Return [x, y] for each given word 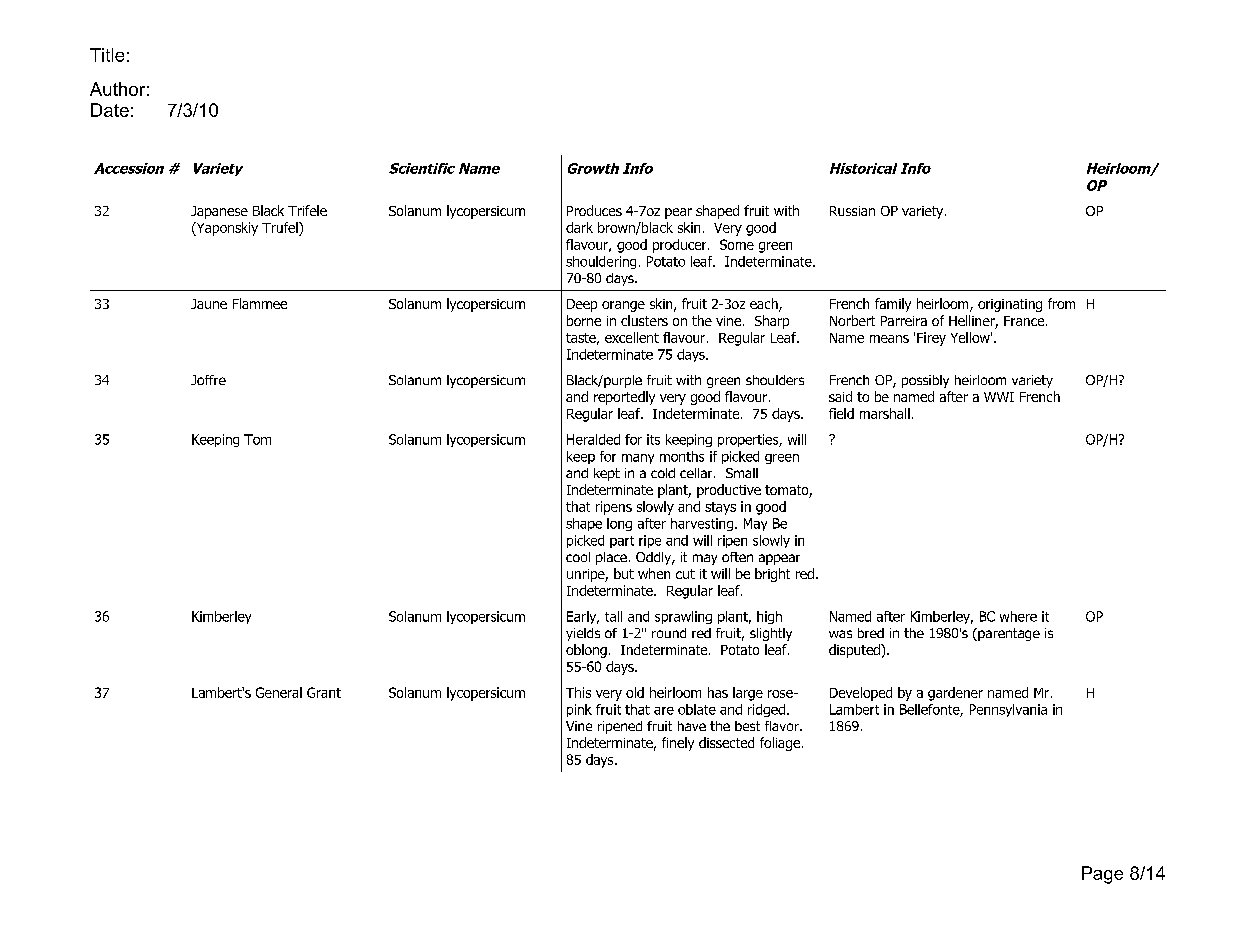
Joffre [208, 380]
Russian [852, 211]
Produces [594, 210]
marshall [885, 413]
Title [107, 55]
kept [607, 474]
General [279, 692]
